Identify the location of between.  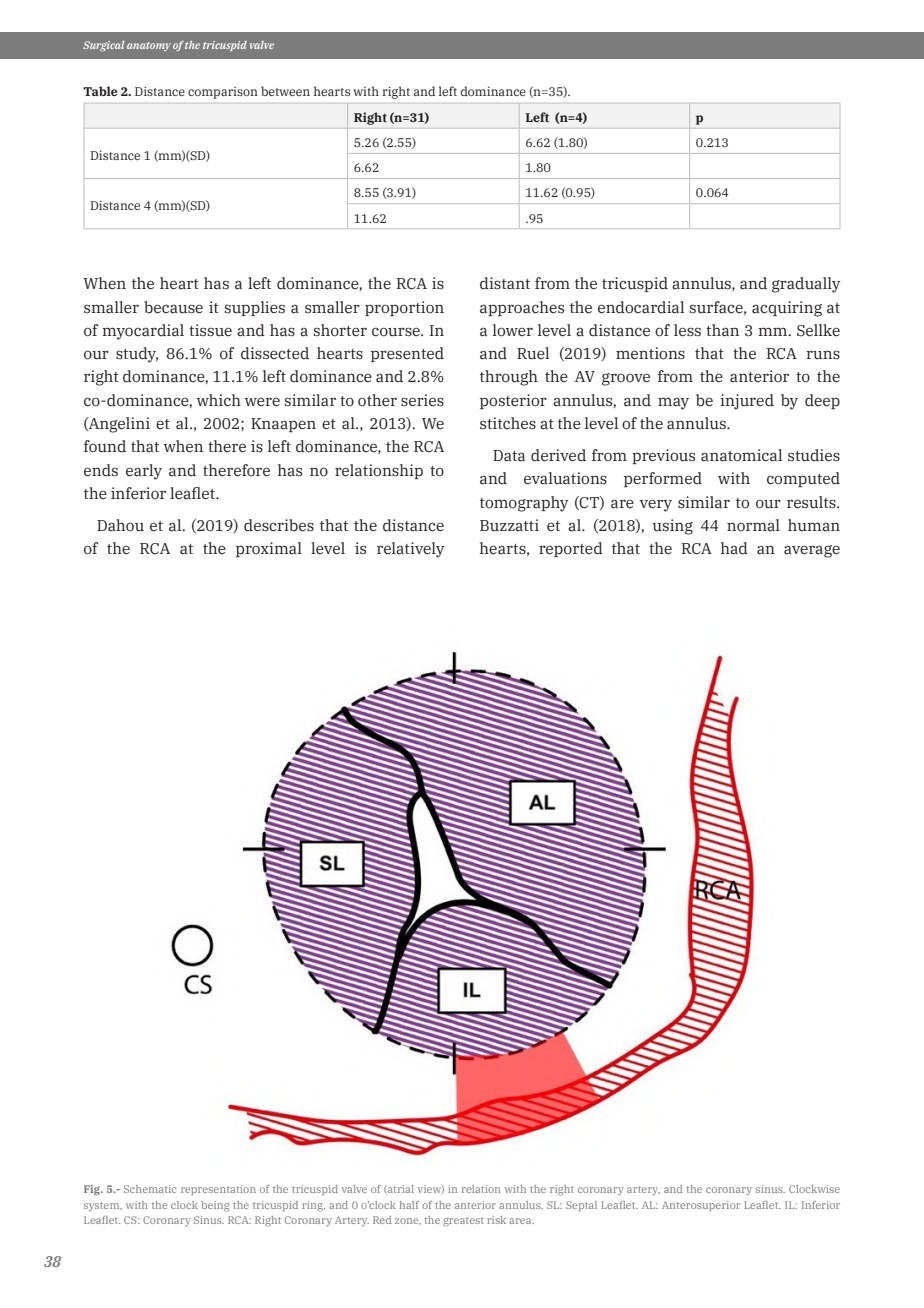
(285, 91).
